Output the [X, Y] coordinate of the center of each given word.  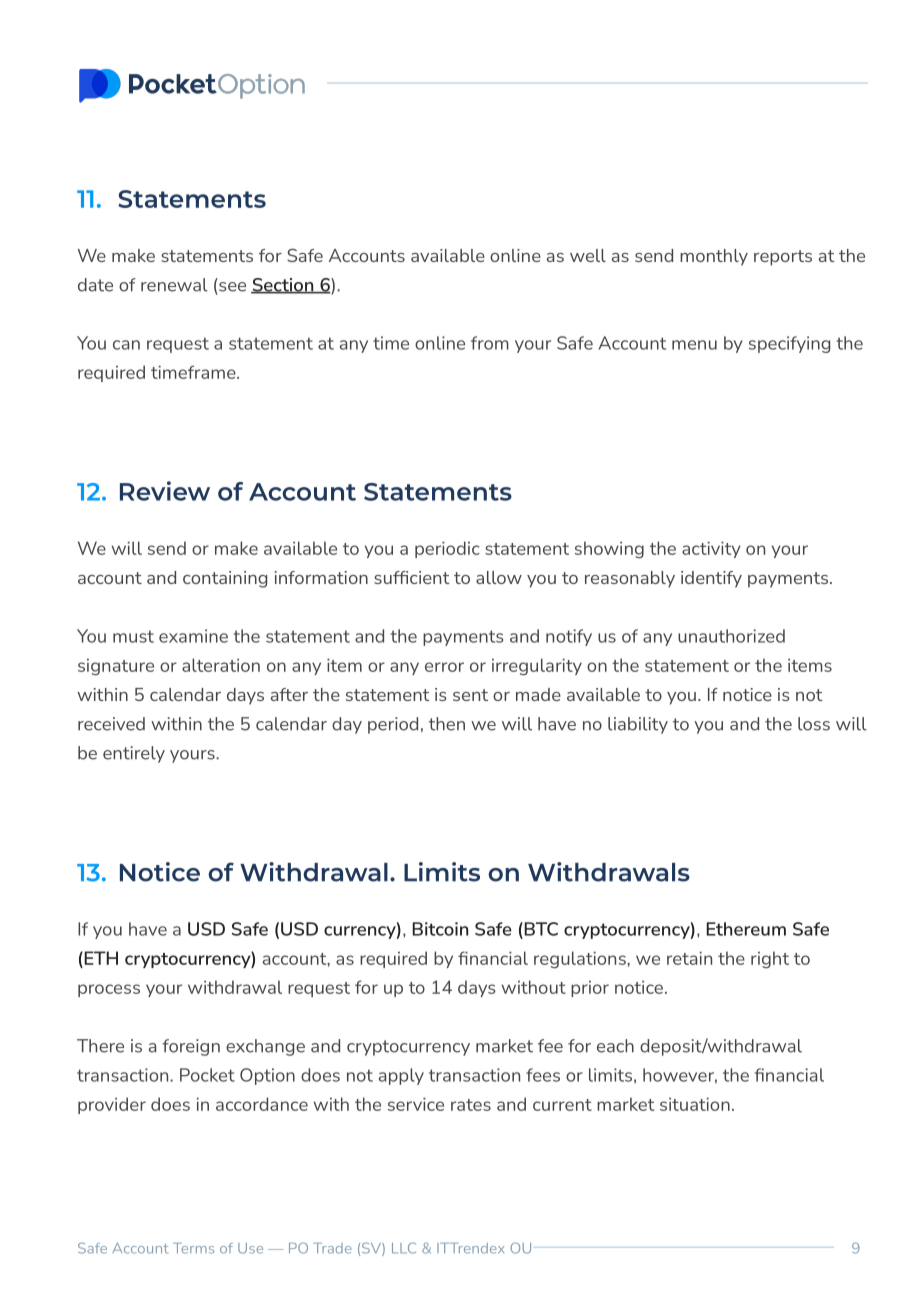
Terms [193, 1248]
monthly [714, 257]
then [447, 724]
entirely [134, 754]
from [490, 343]
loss [814, 724]
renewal [174, 285]
